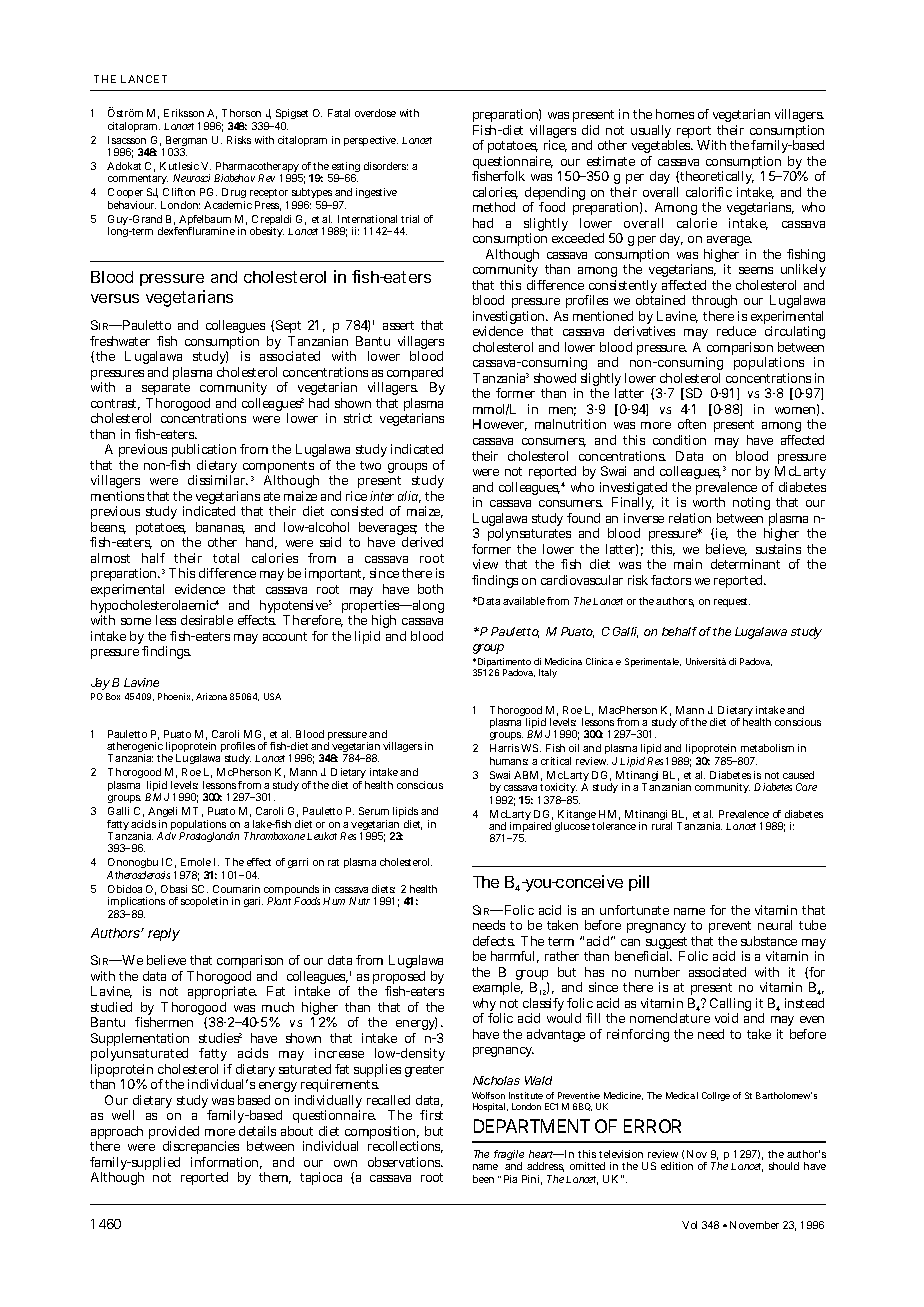 This screenshot has height=1307, width=924. Describe the element at coordinates (211, 696) in the screenshot. I see `Arizona` at that location.
